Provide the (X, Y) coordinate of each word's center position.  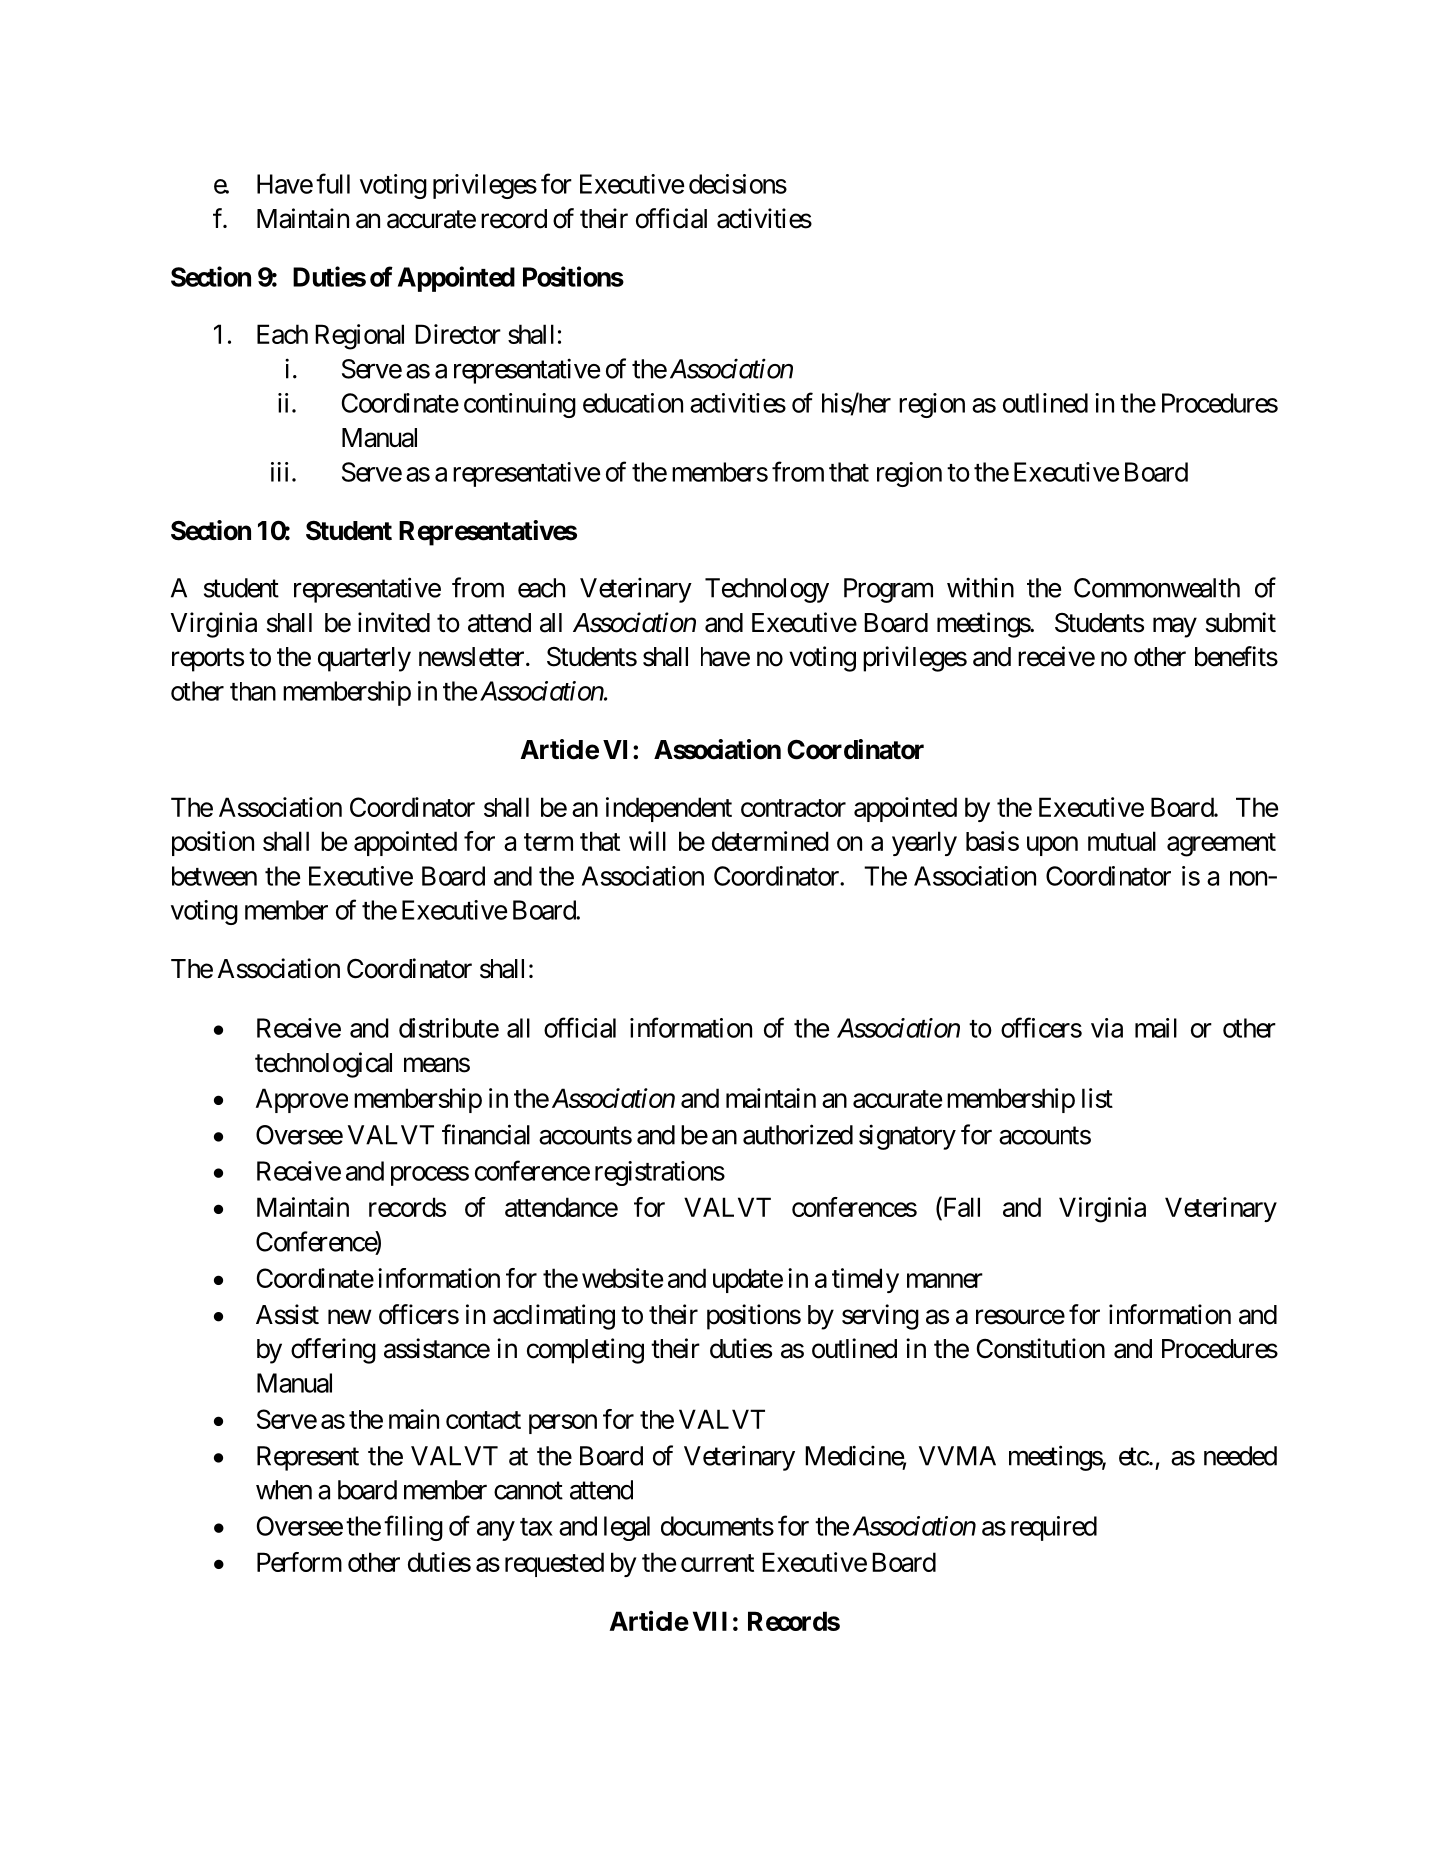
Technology (767, 590)
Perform (299, 1562)
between (214, 876)
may (1175, 627)
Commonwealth (1157, 588)
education (633, 403)
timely (865, 1280)
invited (394, 622)
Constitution (1041, 1348)
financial (486, 1134)
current (717, 1563)
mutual (1122, 841)
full (333, 183)
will (647, 841)
